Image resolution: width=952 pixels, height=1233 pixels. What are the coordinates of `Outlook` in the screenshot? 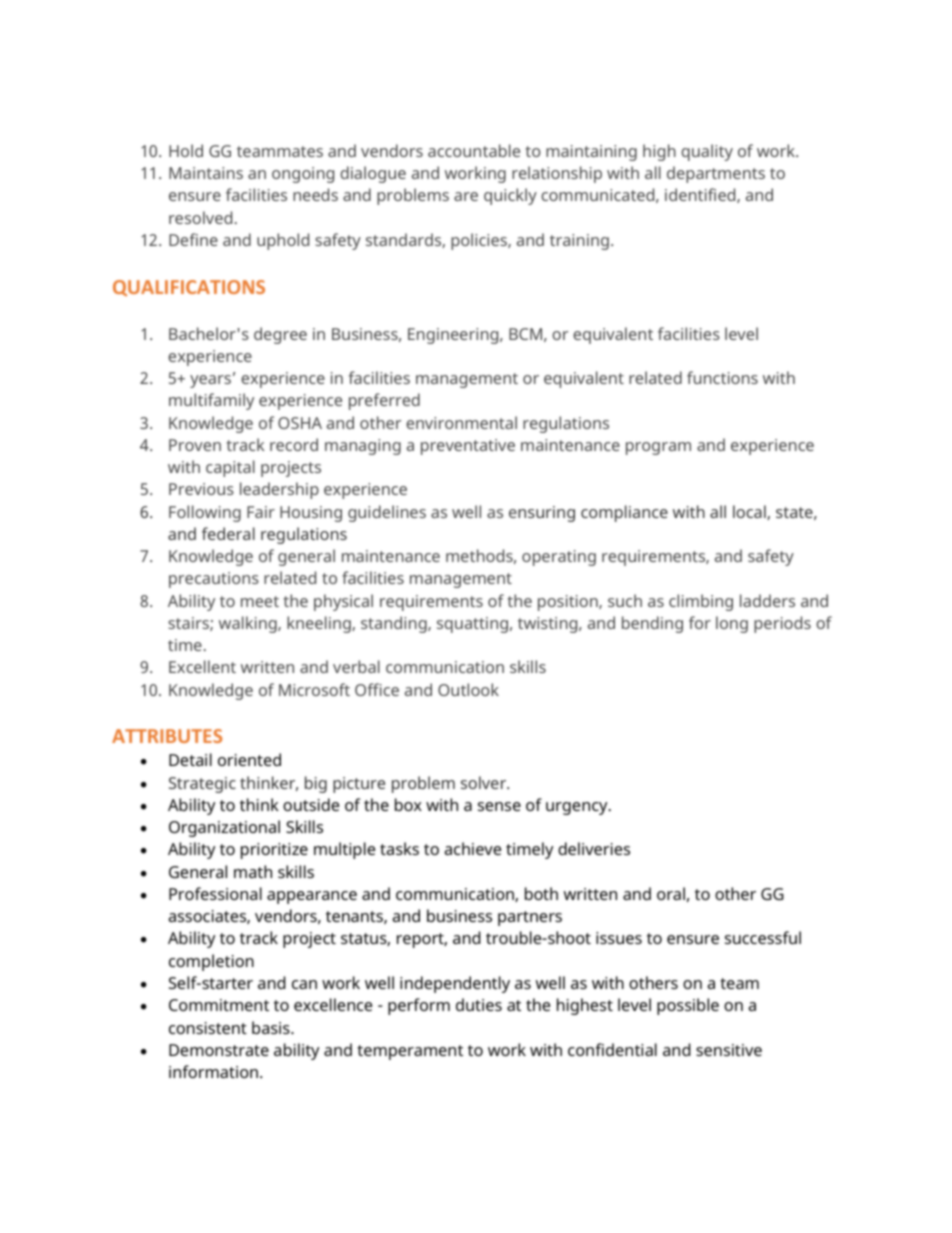 It's located at (468, 689).
